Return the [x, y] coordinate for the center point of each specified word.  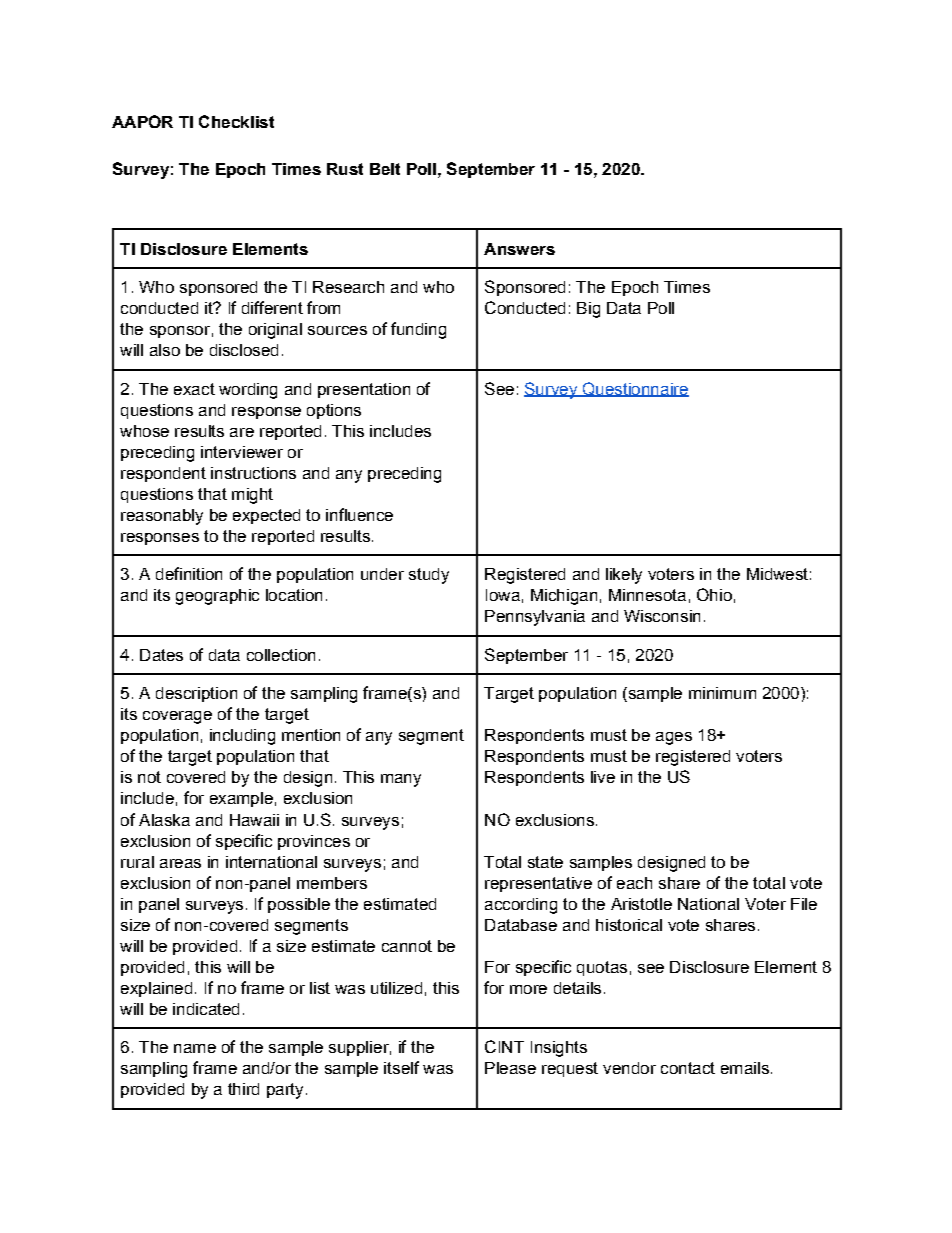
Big [588, 310]
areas [180, 863]
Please [510, 1068]
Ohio [714, 594]
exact [194, 389]
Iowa [503, 595]
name [195, 1048]
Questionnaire [634, 389]
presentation [364, 390]
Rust [345, 169]
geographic [217, 597]
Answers [519, 249]
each [634, 883]
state [545, 862]
